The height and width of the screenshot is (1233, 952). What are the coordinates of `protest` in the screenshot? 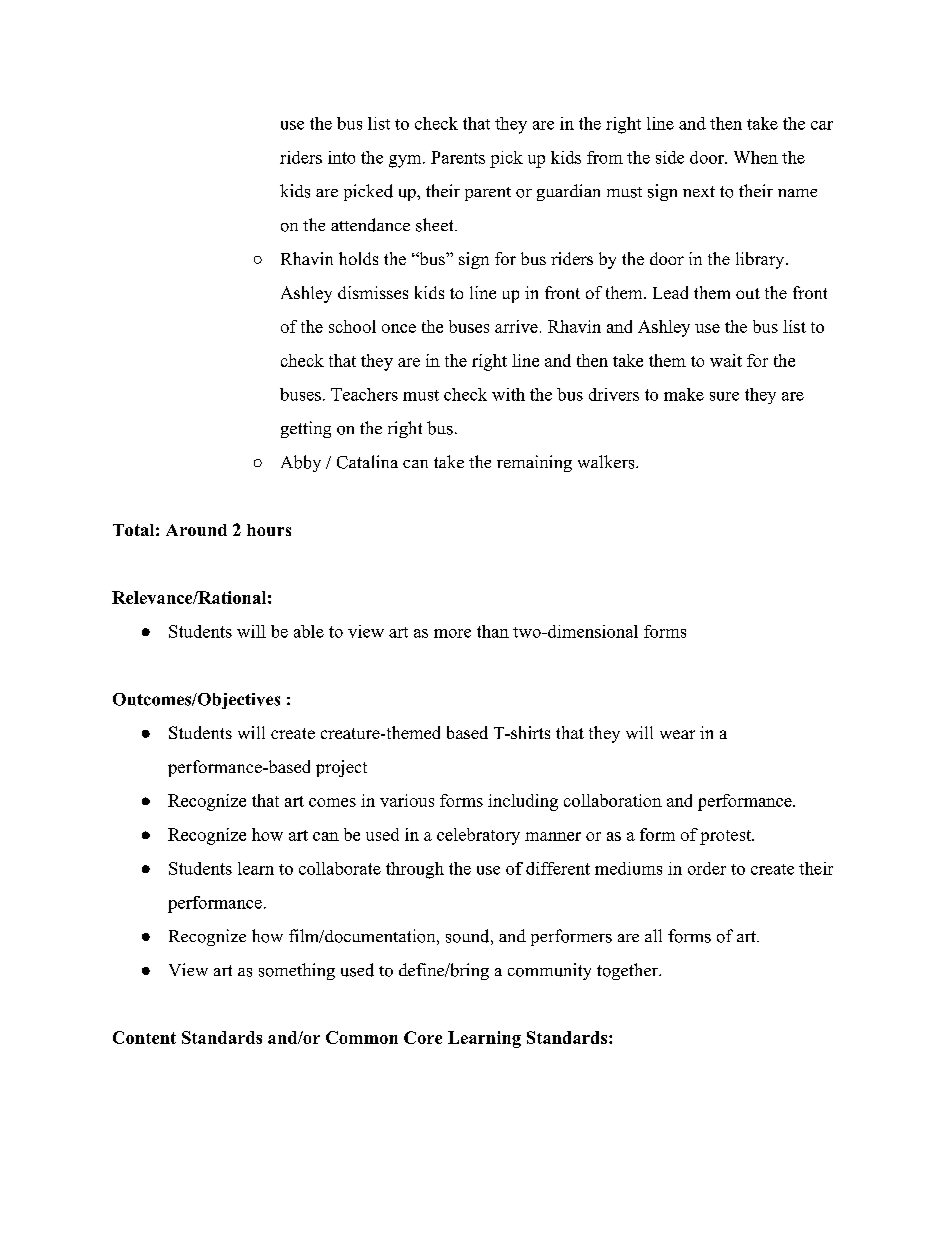 It's located at (726, 837).
